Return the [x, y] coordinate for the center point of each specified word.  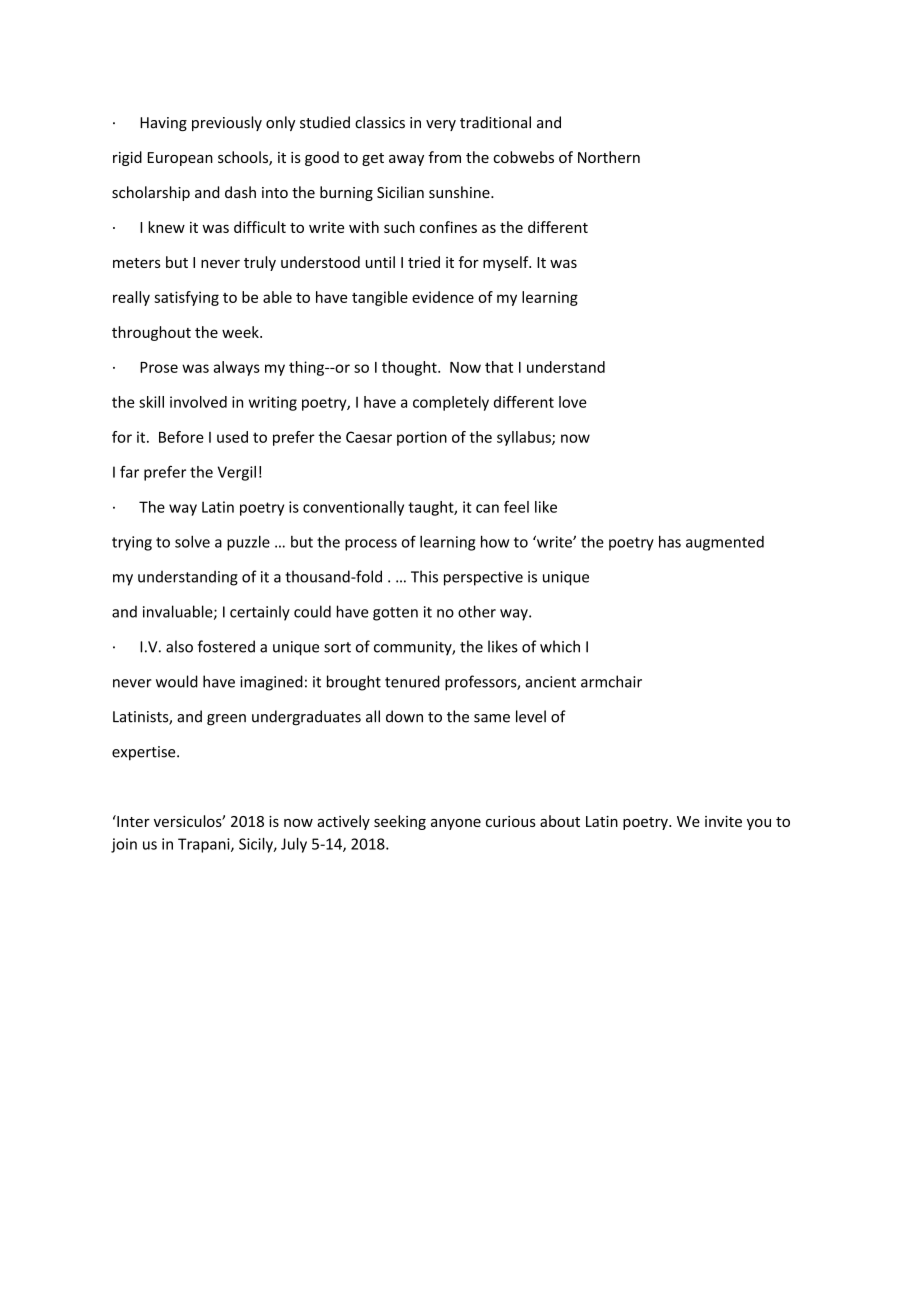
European [180, 159]
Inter [132, 821]
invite [723, 821]
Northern [609, 157]
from [444, 157]
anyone [456, 824]
